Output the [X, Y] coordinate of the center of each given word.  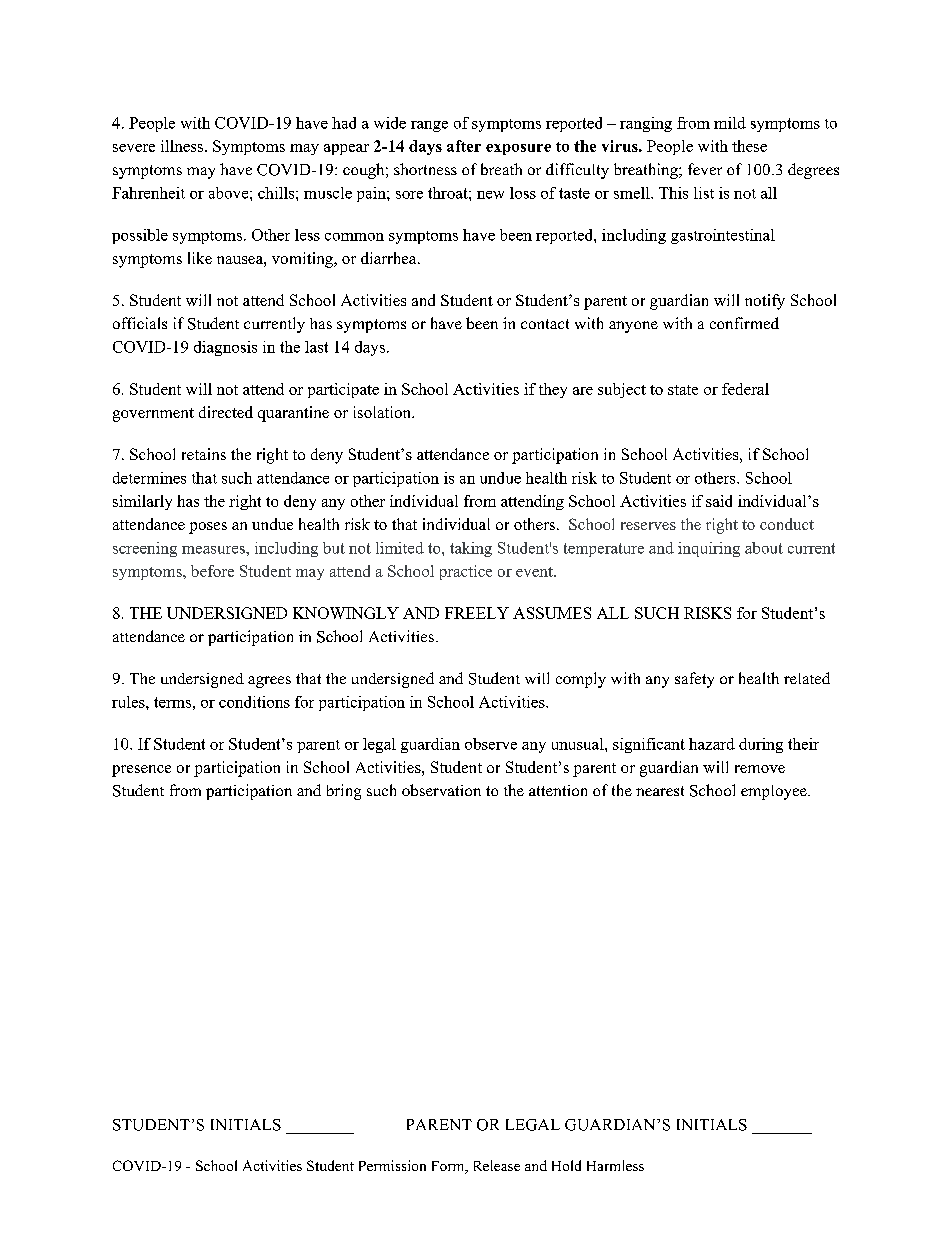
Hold [566, 1165]
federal [745, 389]
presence [141, 771]
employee [775, 792]
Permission [392, 1165]
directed [226, 412]
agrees [269, 682]
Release [497, 1165]
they [553, 390]
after [464, 146]
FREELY [477, 613]
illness [183, 146]
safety [694, 680]
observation [441, 790]
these [749, 146]
